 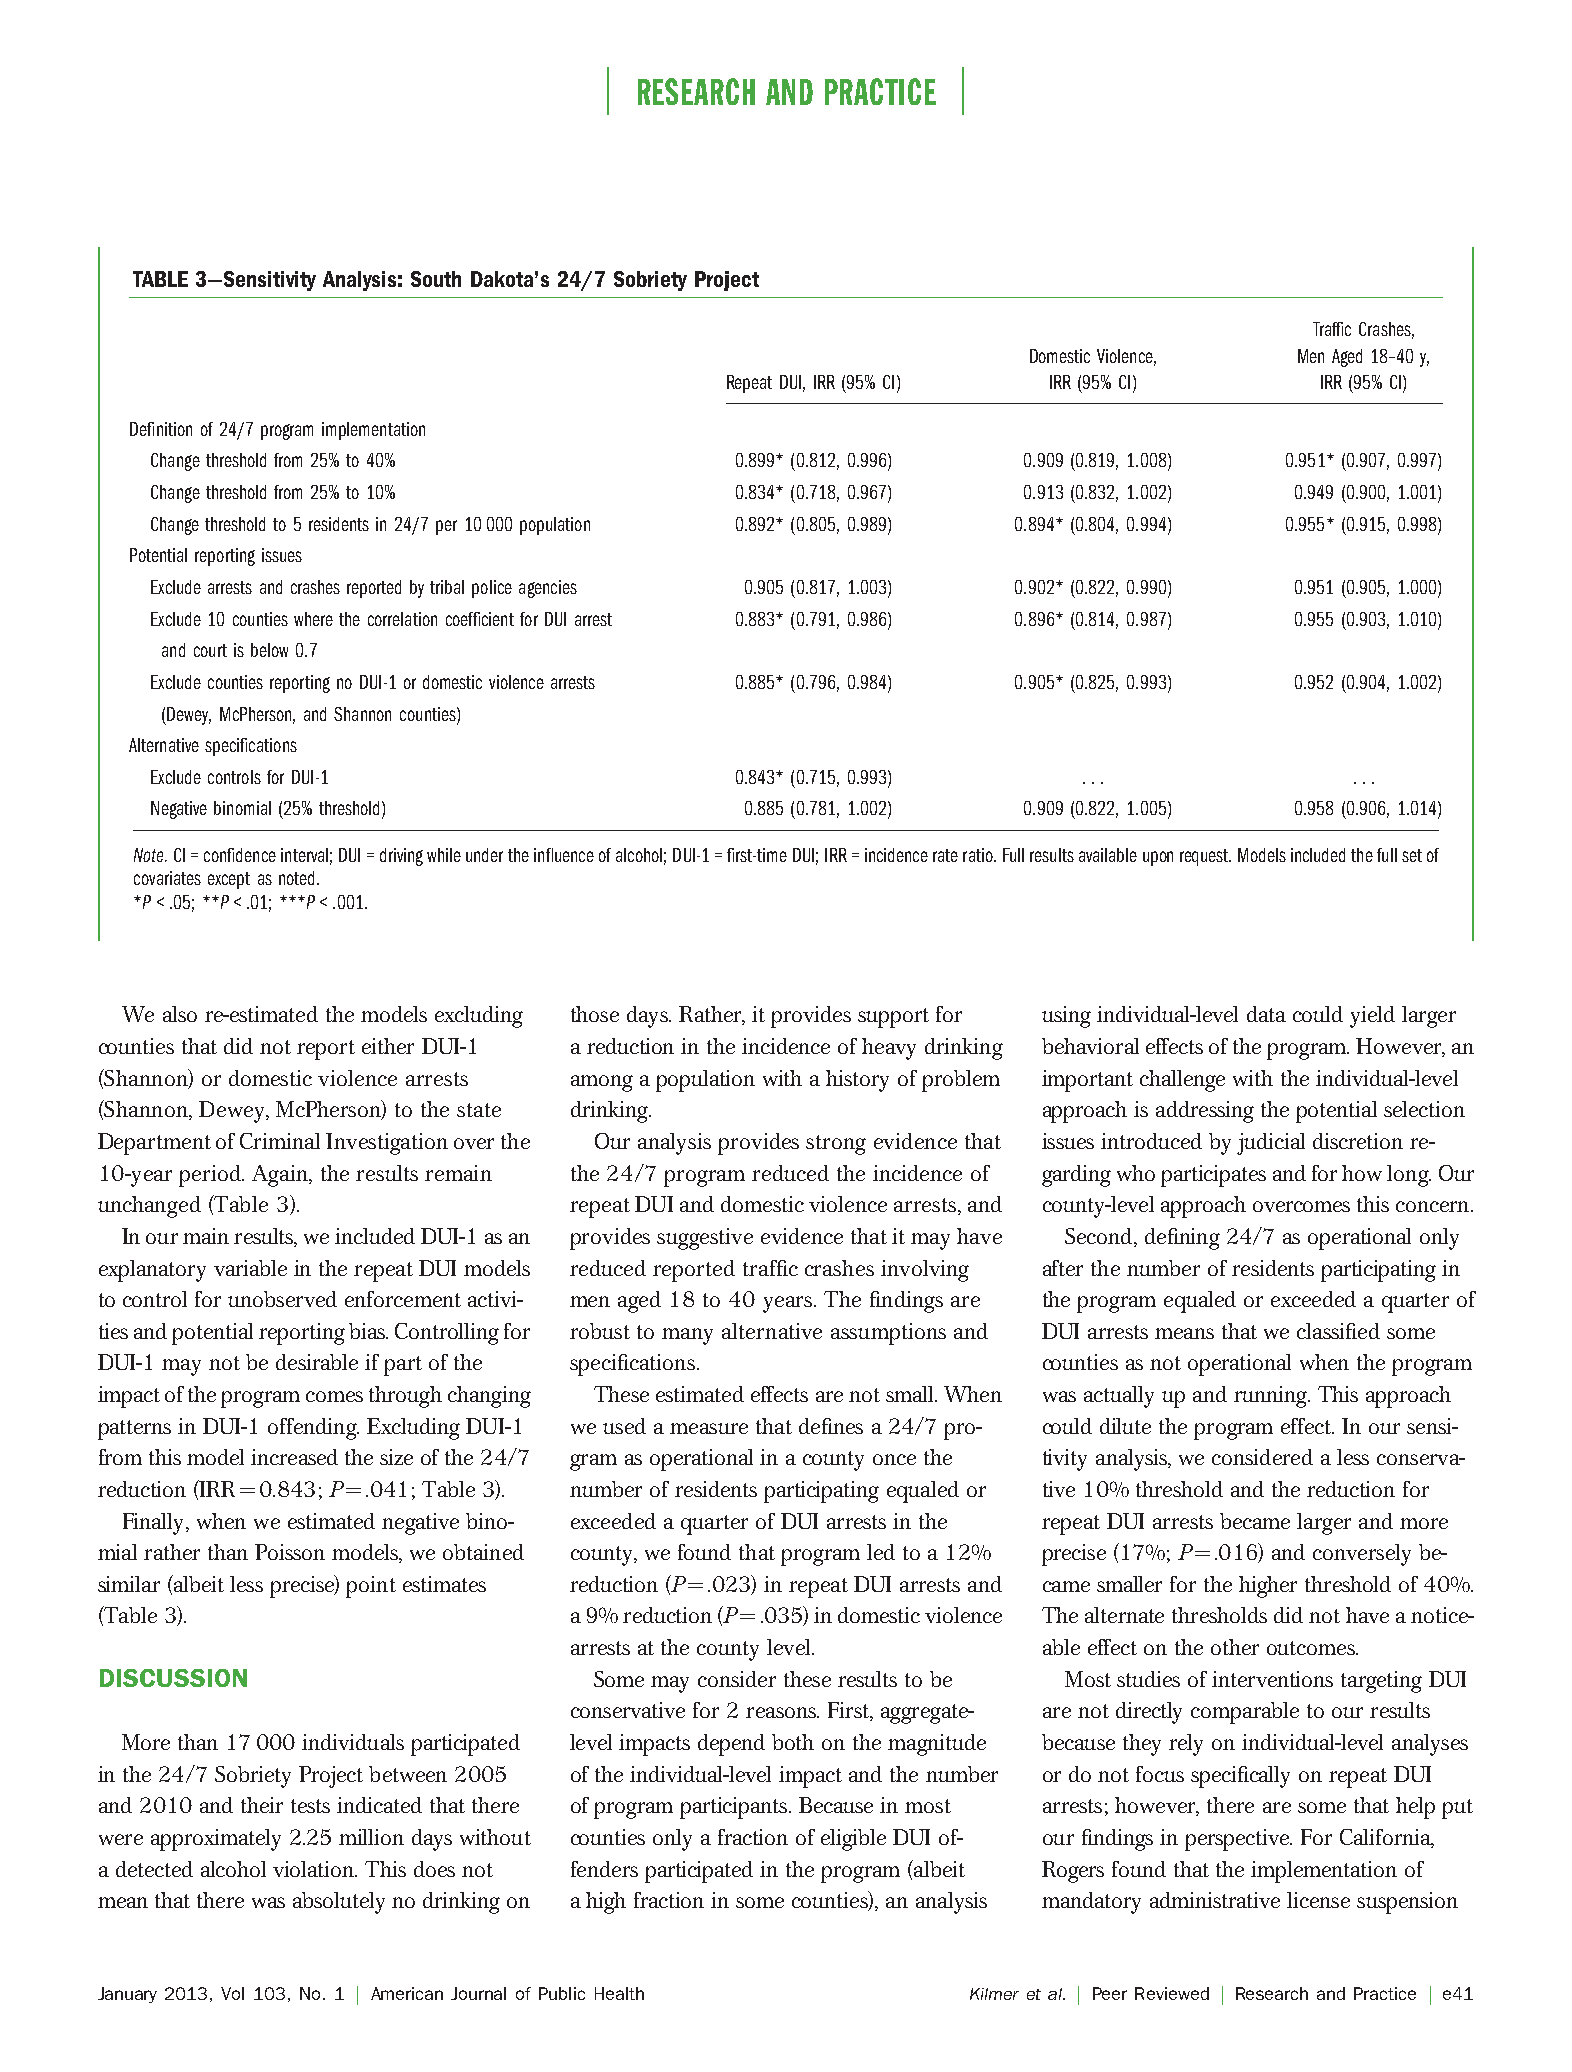 I want to click on set, so click(x=1412, y=855).
